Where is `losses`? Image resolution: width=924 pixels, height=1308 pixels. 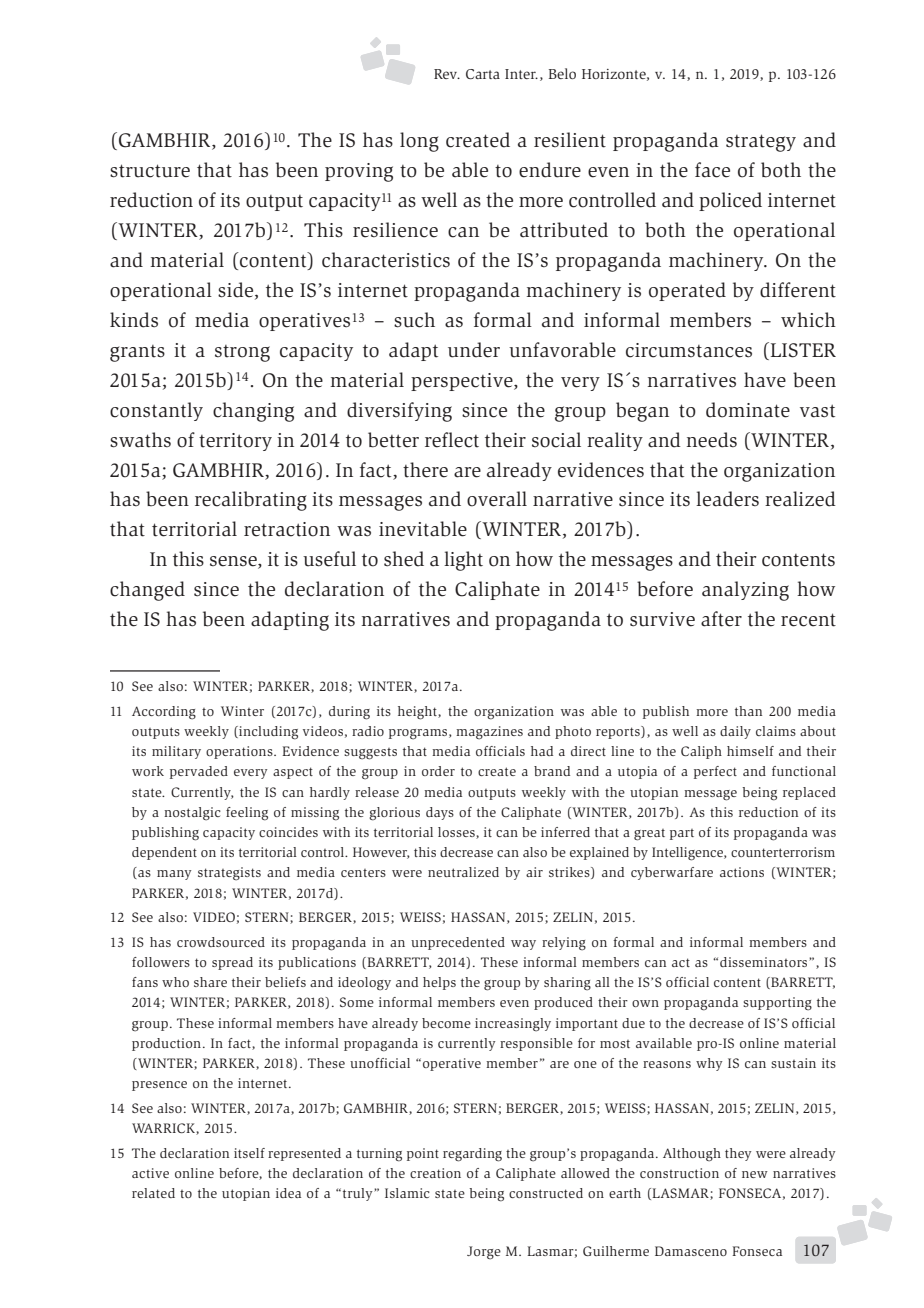 losses is located at coordinates (457, 833).
